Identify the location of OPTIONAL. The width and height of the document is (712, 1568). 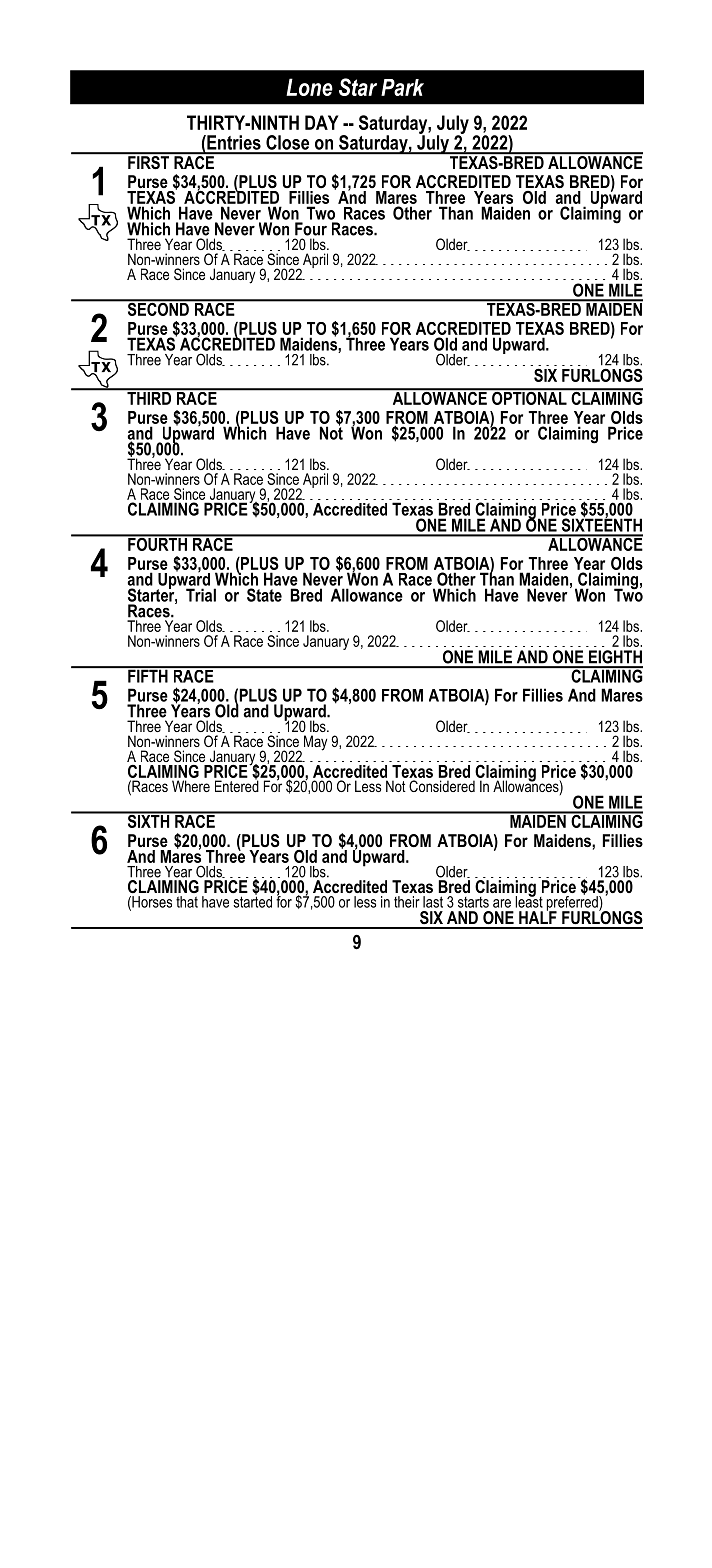
(529, 397).
